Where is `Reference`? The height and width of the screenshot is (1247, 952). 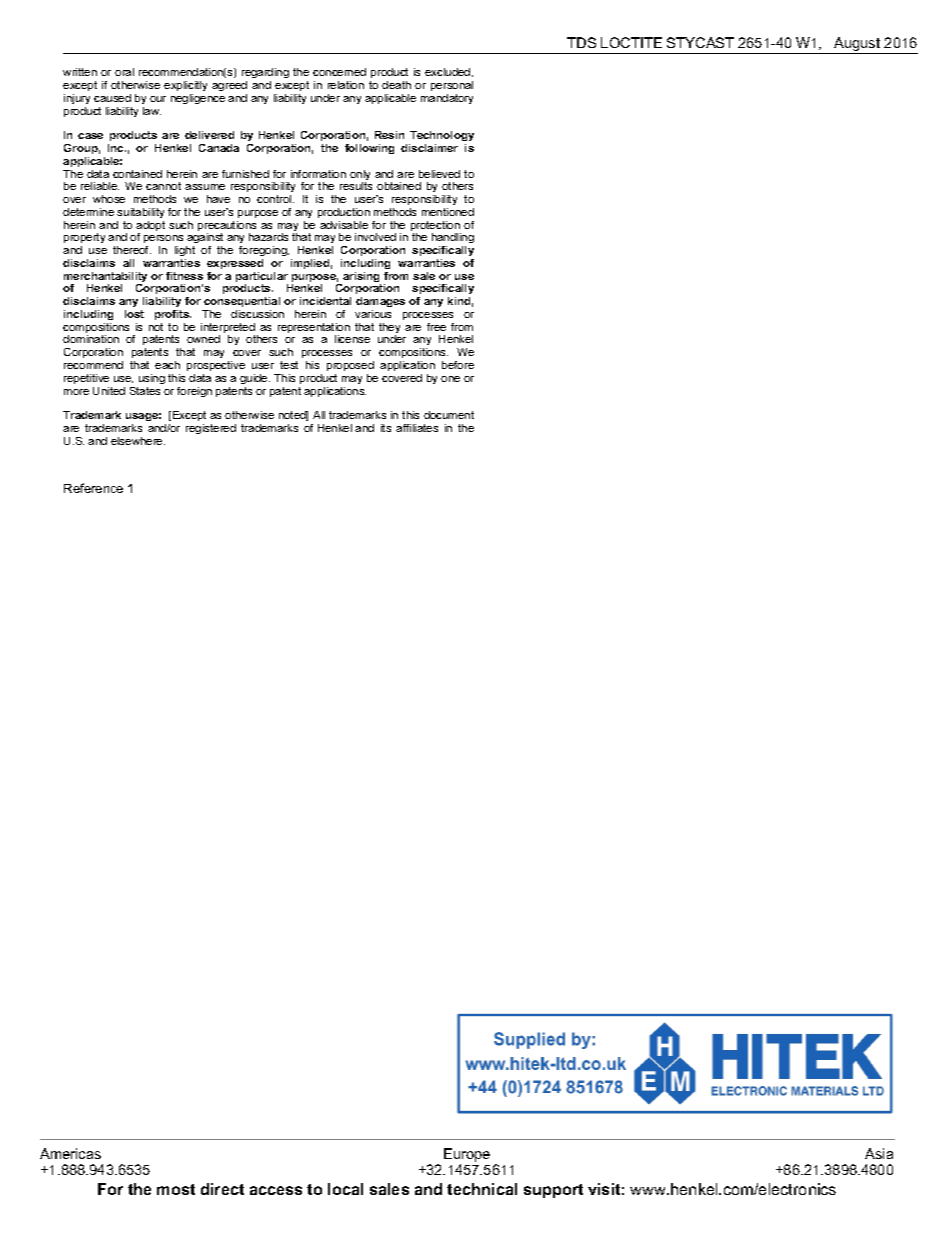
Reference is located at coordinates (93, 488).
